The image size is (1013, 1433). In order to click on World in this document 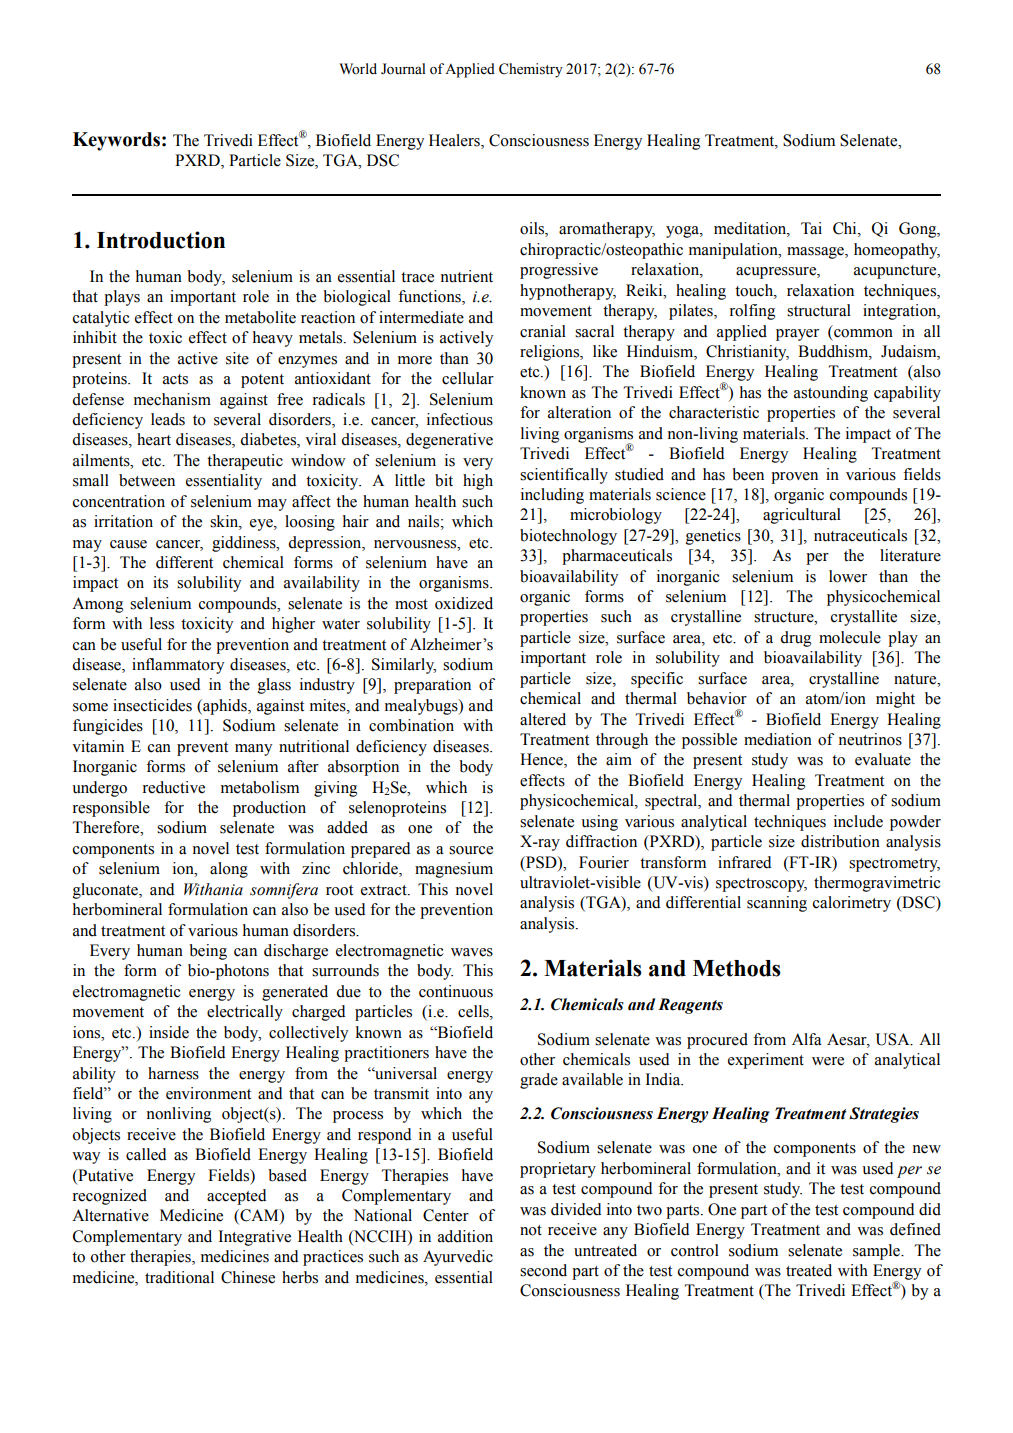, I will do `click(358, 69)`.
